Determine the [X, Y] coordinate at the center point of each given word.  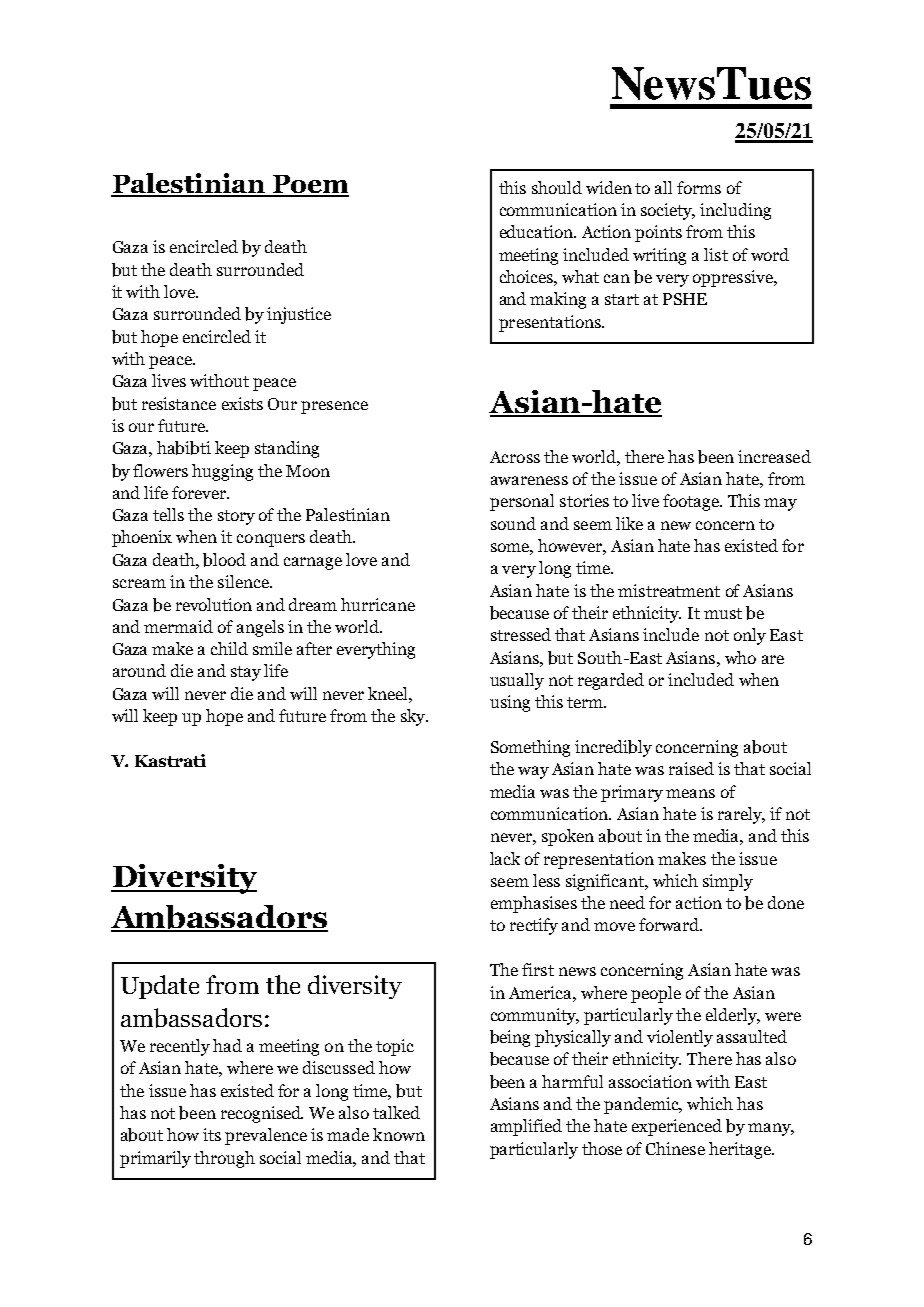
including [735, 211]
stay [246, 673]
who [740, 657]
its [212, 1134]
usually [517, 681]
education [537, 231]
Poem [309, 185]
